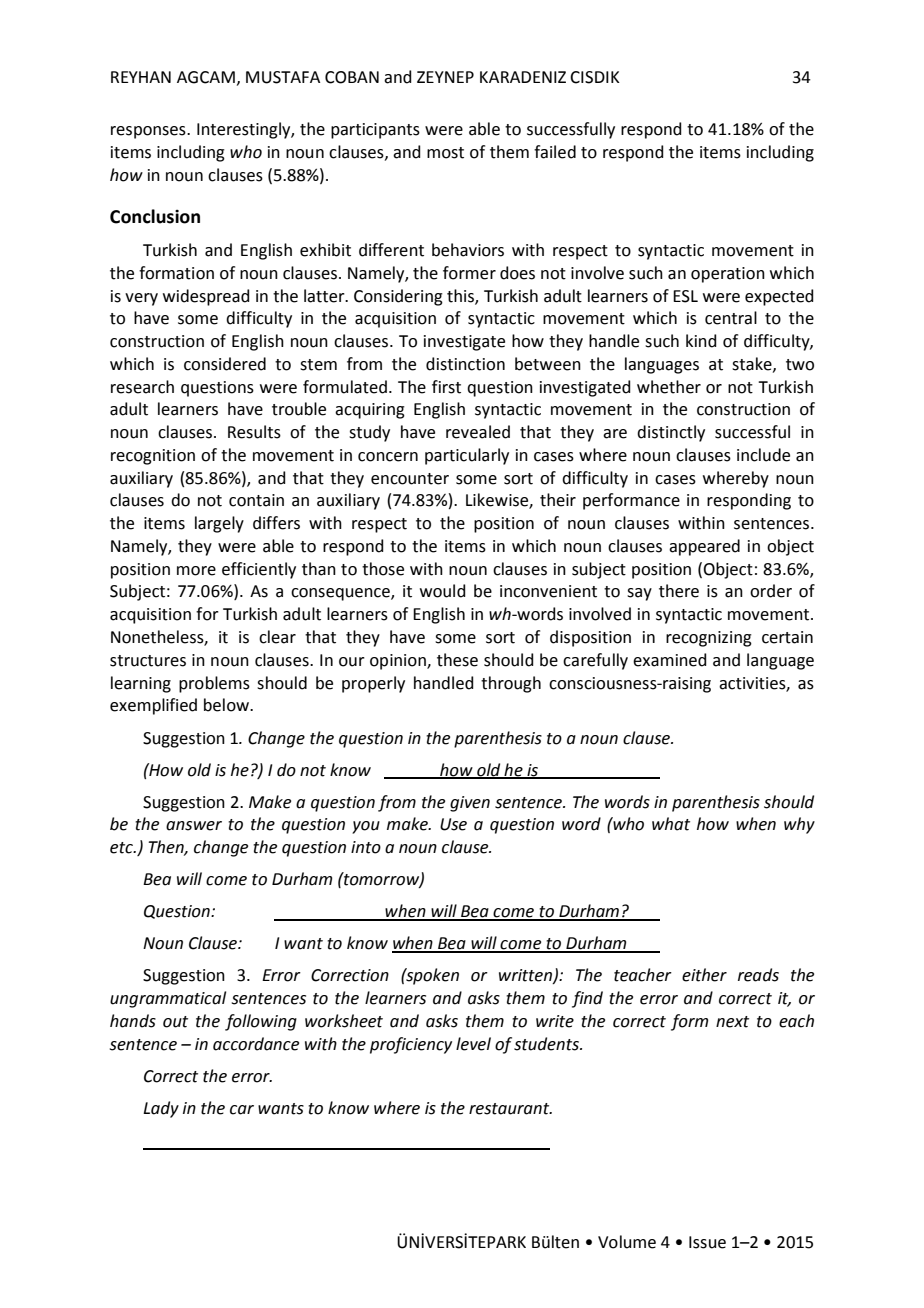 Image resolution: width=924 pixels, height=1308 pixels. Describe the element at coordinates (709, 639) in the screenshot. I see `recognizing` at that location.
